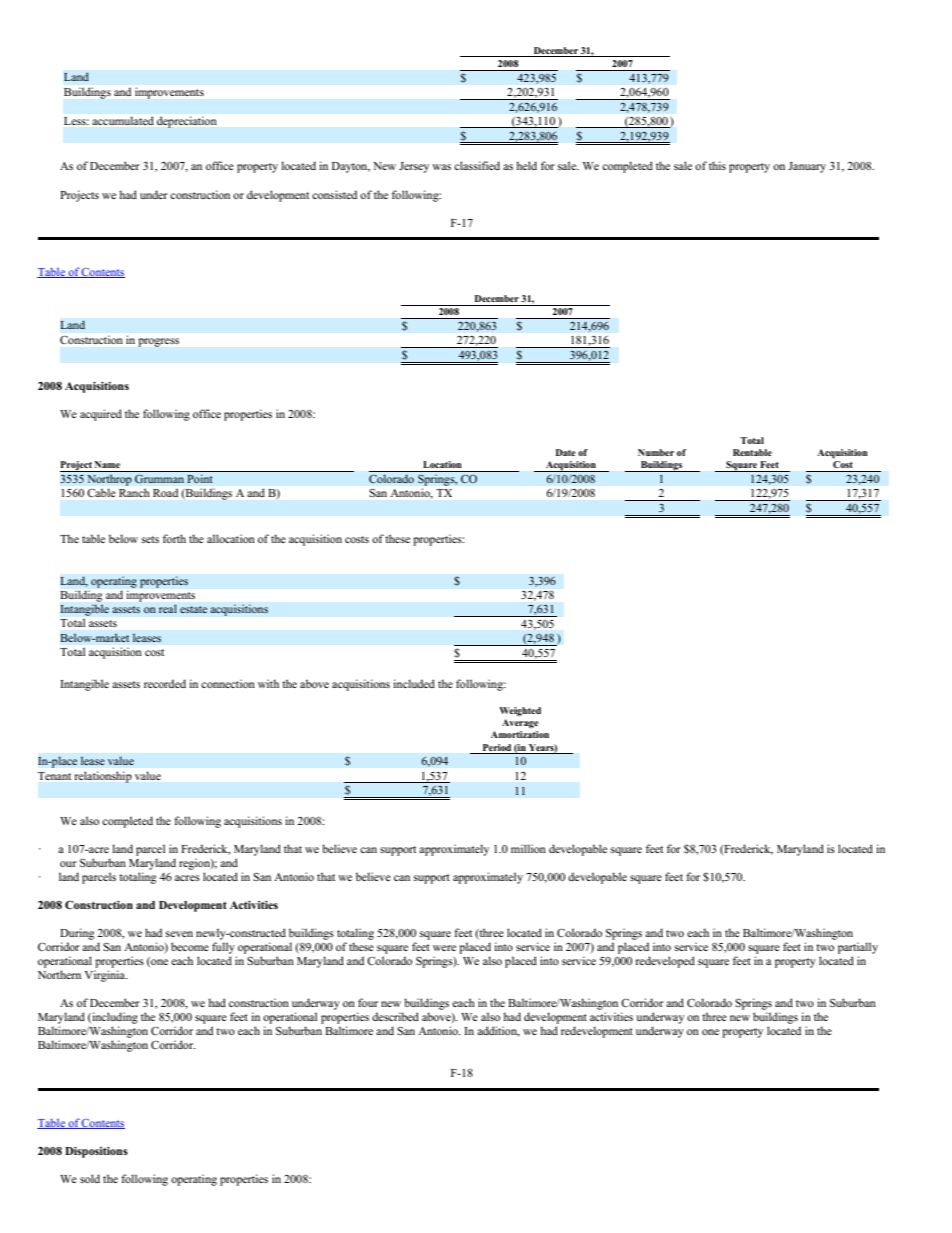  Describe the element at coordinates (123, 120) in the screenshot. I see `accumulated` at that location.
